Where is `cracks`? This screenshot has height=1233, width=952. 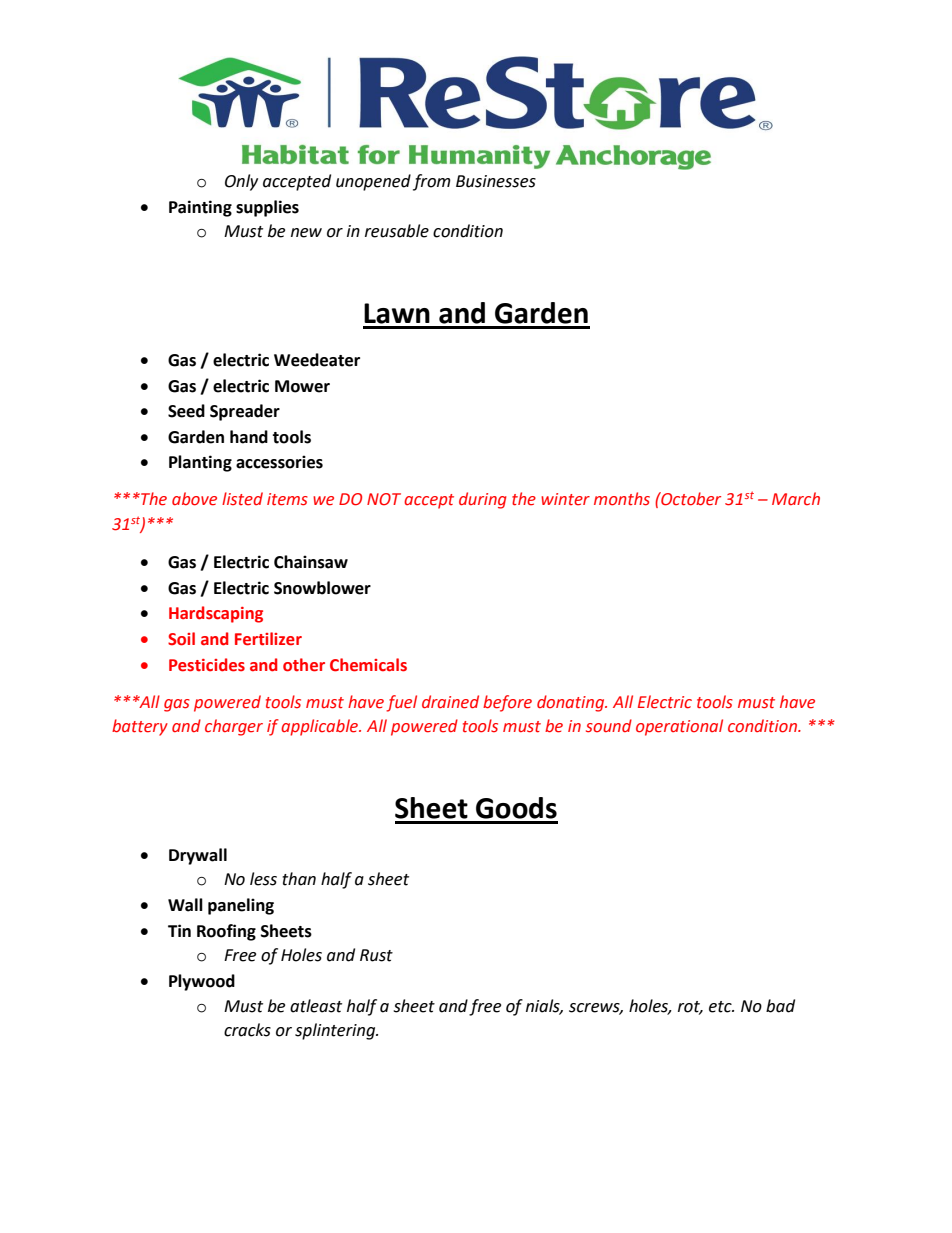 cracks is located at coordinates (247, 1030).
